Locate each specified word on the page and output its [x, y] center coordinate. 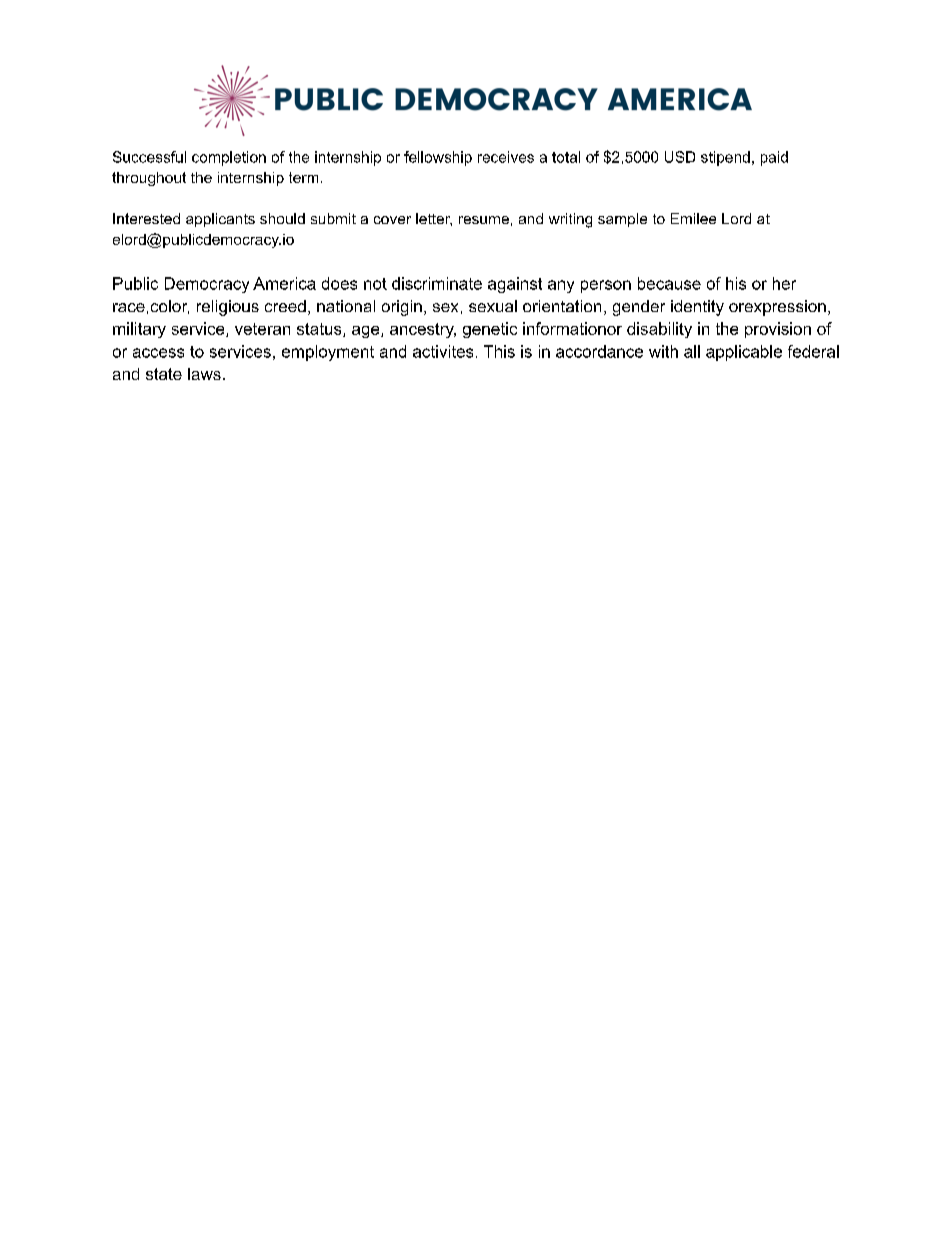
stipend [725, 158]
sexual [493, 306]
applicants [220, 220]
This [499, 351]
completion [229, 158]
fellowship [438, 158]
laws [204, 374]
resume [484, 220]
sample [622, 220]
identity [697, 308]
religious [228, 308]
